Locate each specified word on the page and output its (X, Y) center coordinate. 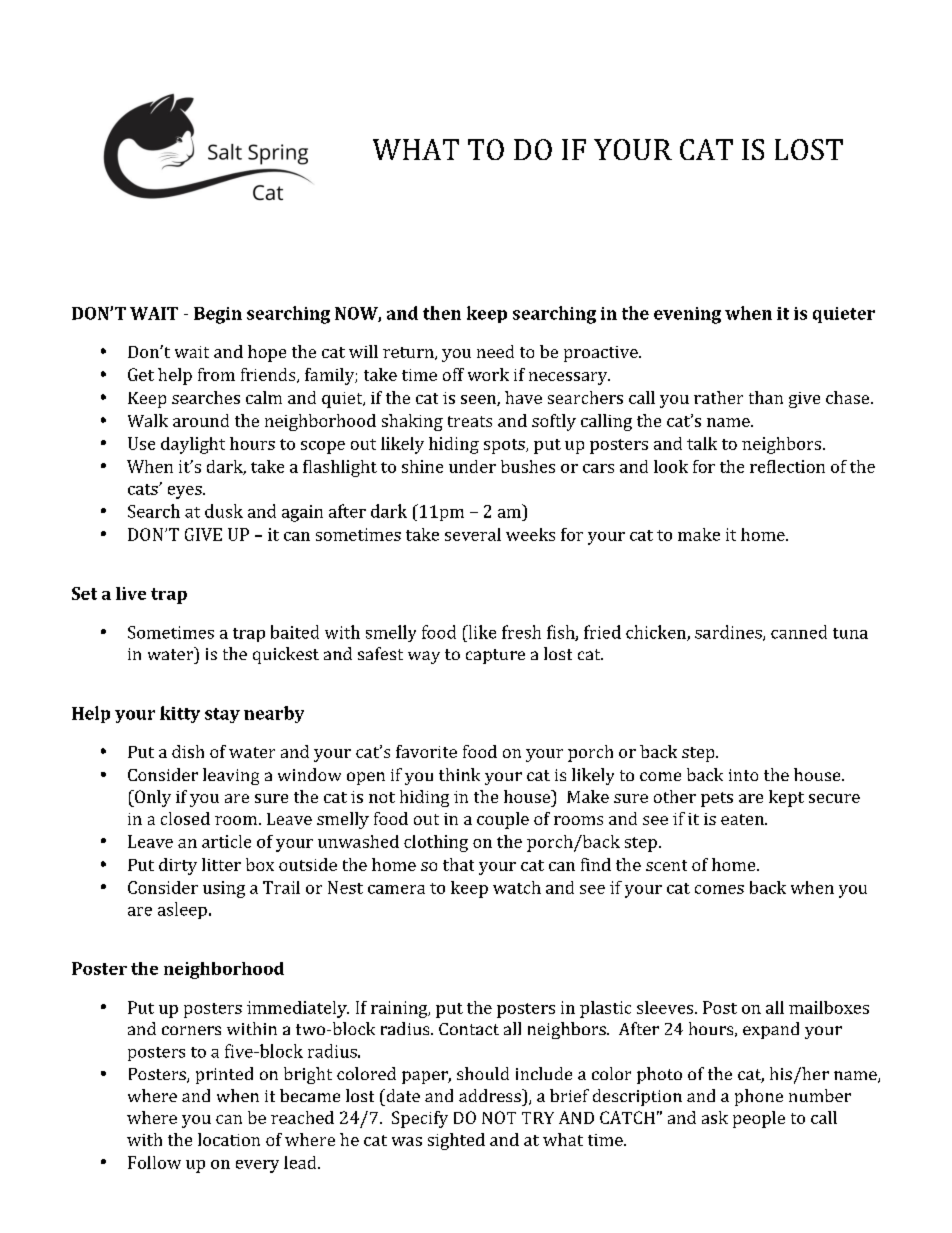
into (743, 775)
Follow (154, 1162)
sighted (456, 1141)
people (759, 1119)
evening (687, 315)
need (495, 351)
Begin (218, 315)
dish (188, 751)
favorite (426, 751)
